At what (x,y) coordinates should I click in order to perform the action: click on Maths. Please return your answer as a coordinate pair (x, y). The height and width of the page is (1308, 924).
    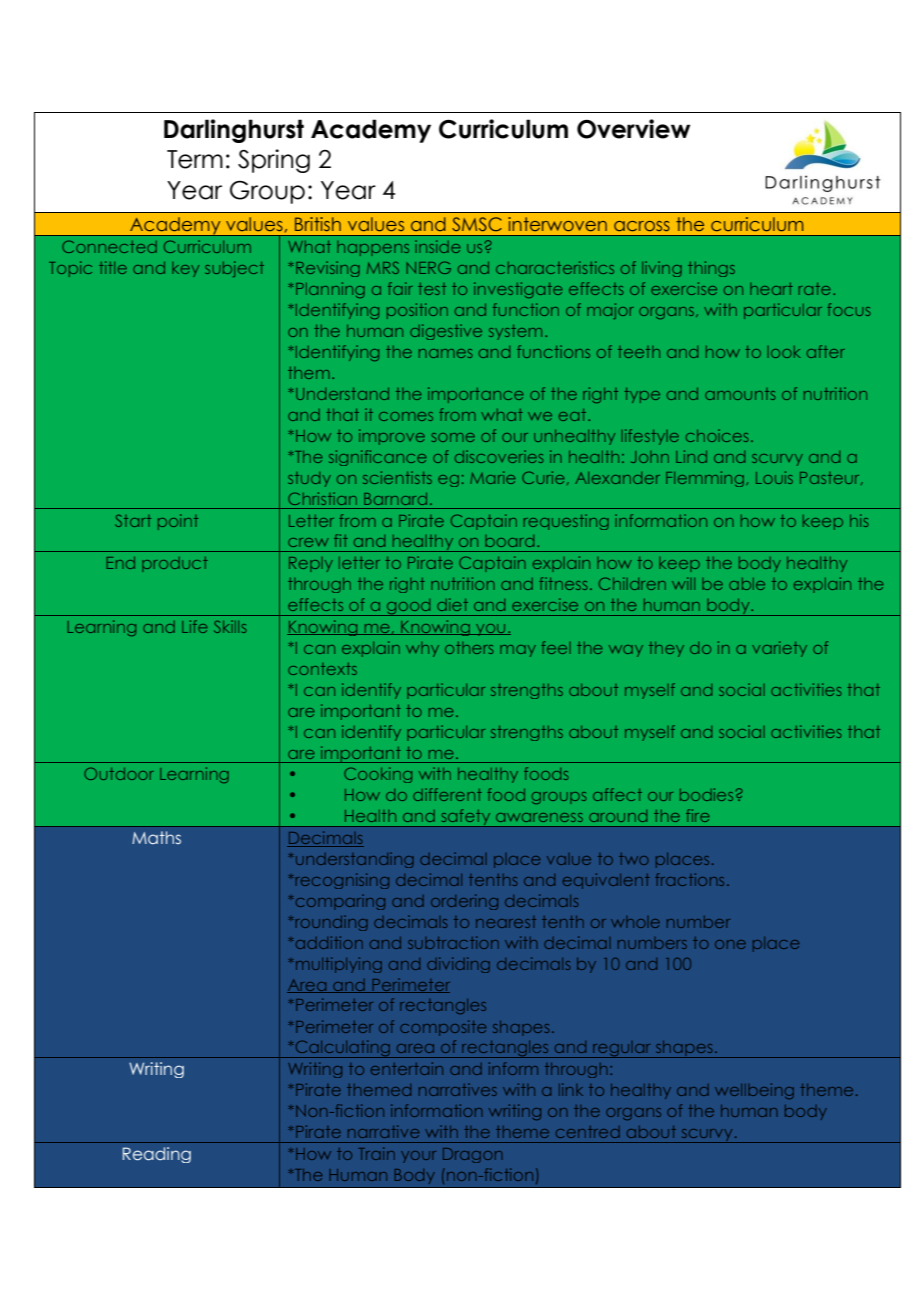
    Looking at the image, I should click on (156, 837).
